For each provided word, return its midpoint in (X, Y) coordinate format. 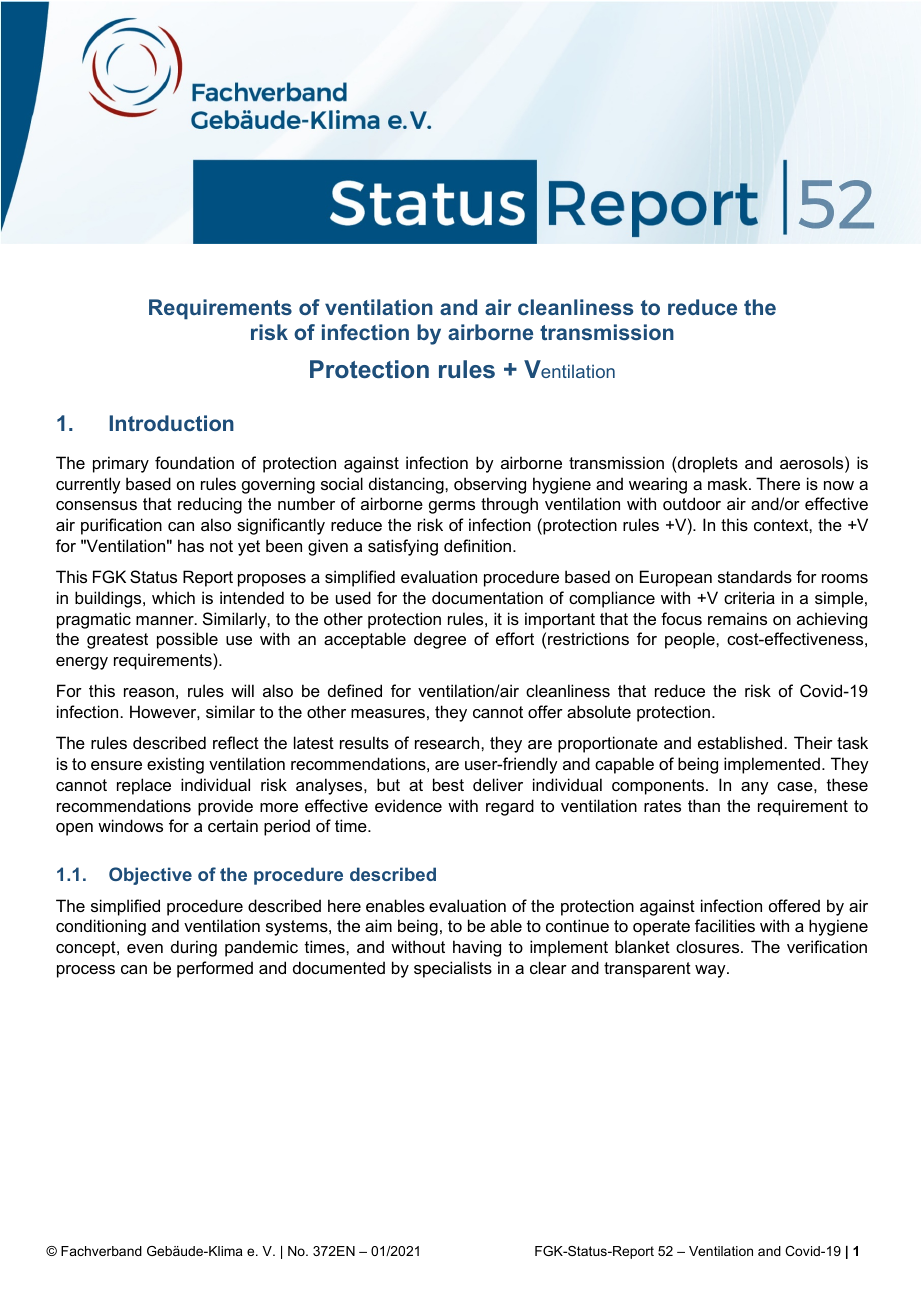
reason (149, 692)
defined (355, 690)
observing (490, 485)
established (740, 742)
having (477, 948)
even (145, 948)
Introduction (172, 423)
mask (729, 483)
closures (709, 946)
